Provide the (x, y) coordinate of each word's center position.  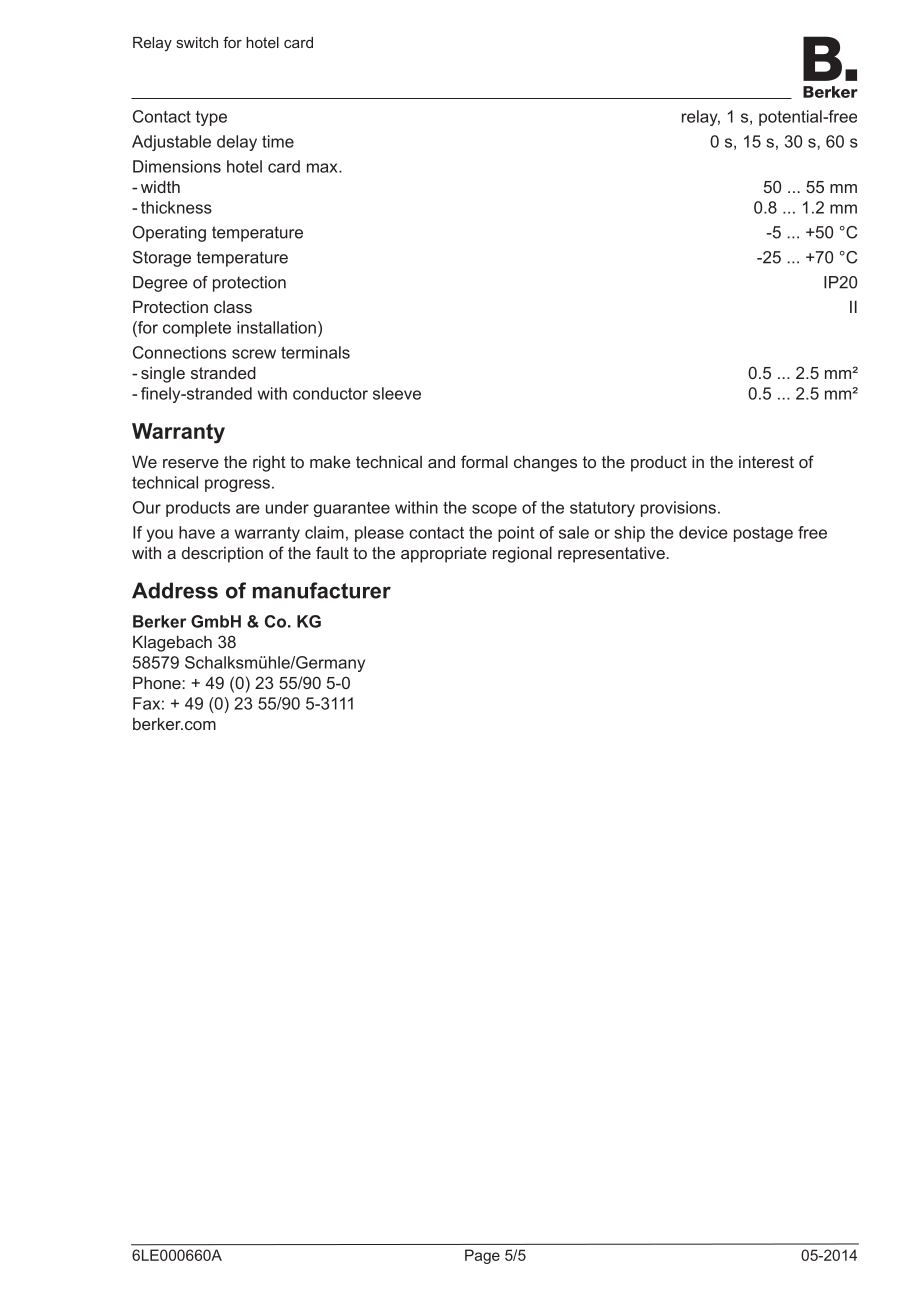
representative (611, 554)
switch (197, 42)
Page (482, 1256)
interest (766, 462)
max (323, 168)
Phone (157, 682)
